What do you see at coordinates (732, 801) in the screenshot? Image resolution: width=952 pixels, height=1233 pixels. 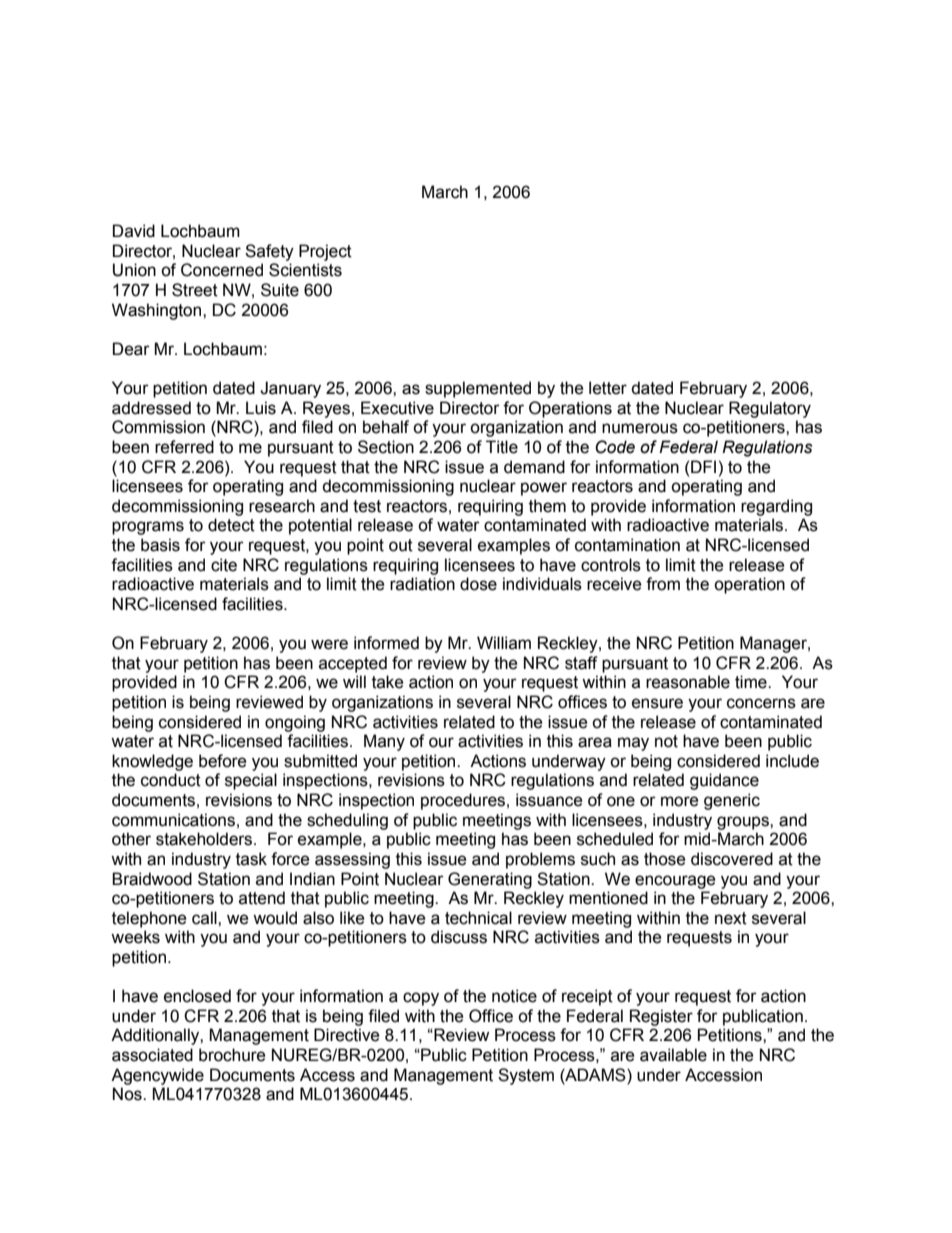 I see `generic` at bounding box center [732, 801].
